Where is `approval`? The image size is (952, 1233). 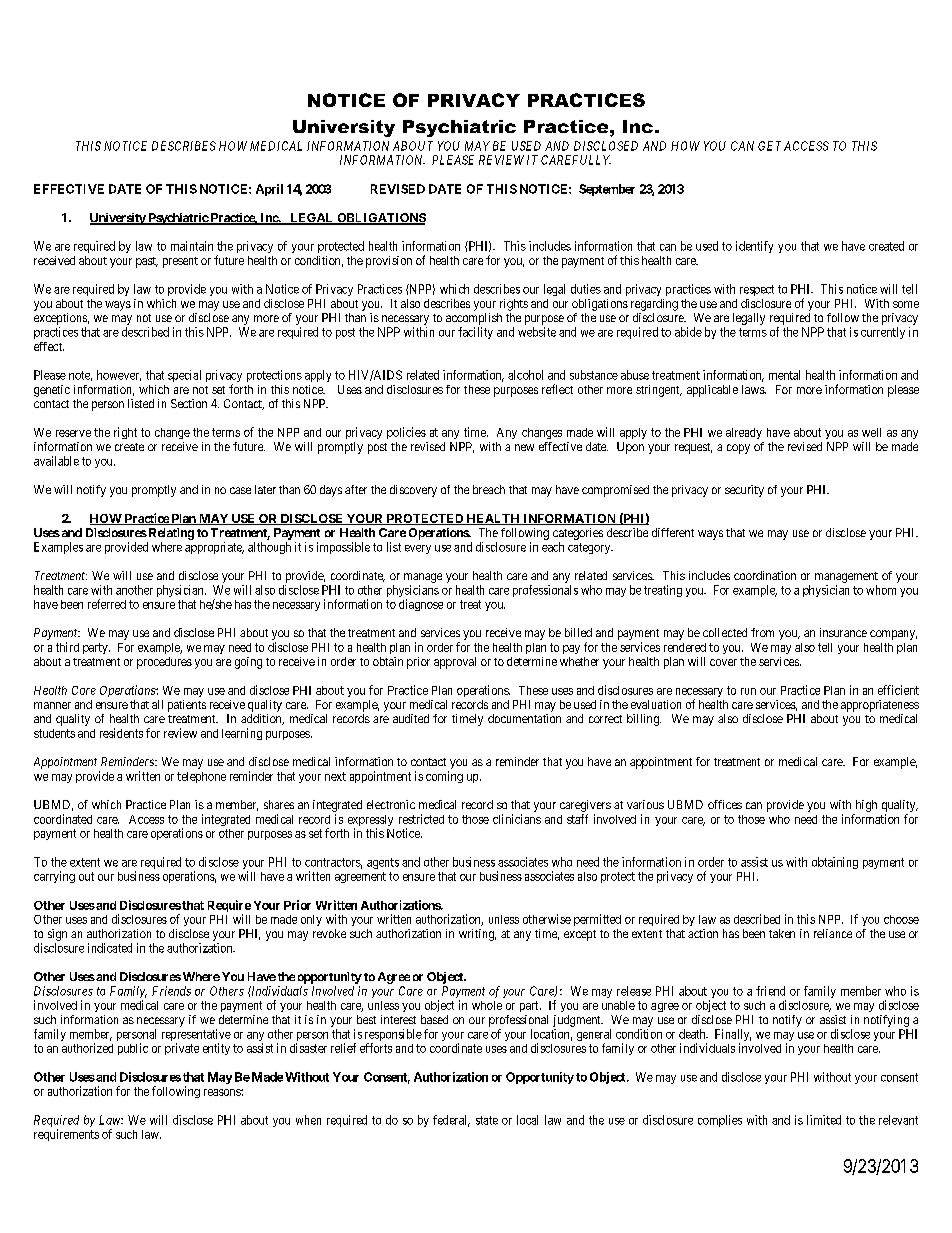
approval is located at coordinates (455, 663).
